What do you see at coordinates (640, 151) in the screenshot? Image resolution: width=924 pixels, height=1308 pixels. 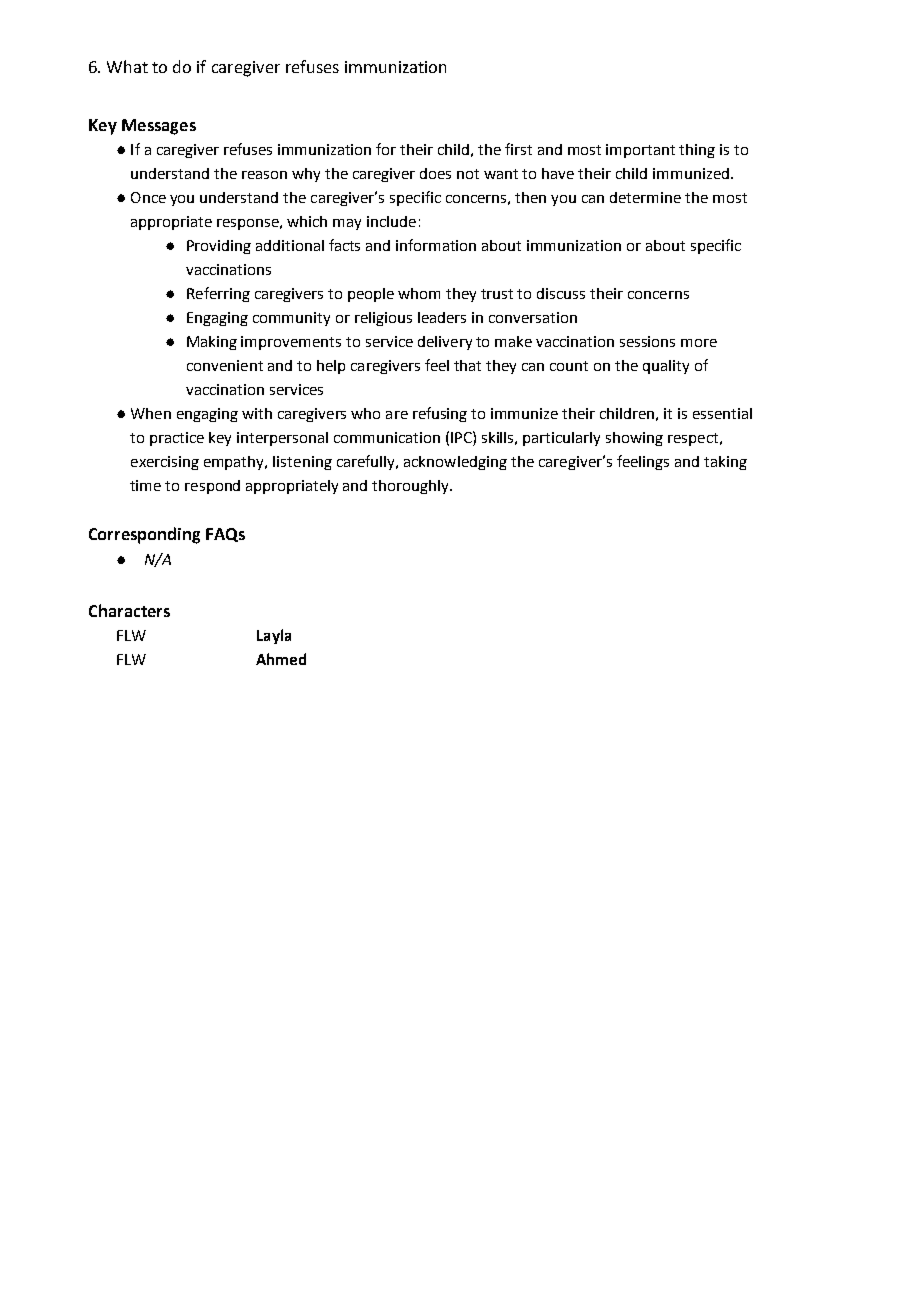 I see `important` at bounding box center [640, 151].
